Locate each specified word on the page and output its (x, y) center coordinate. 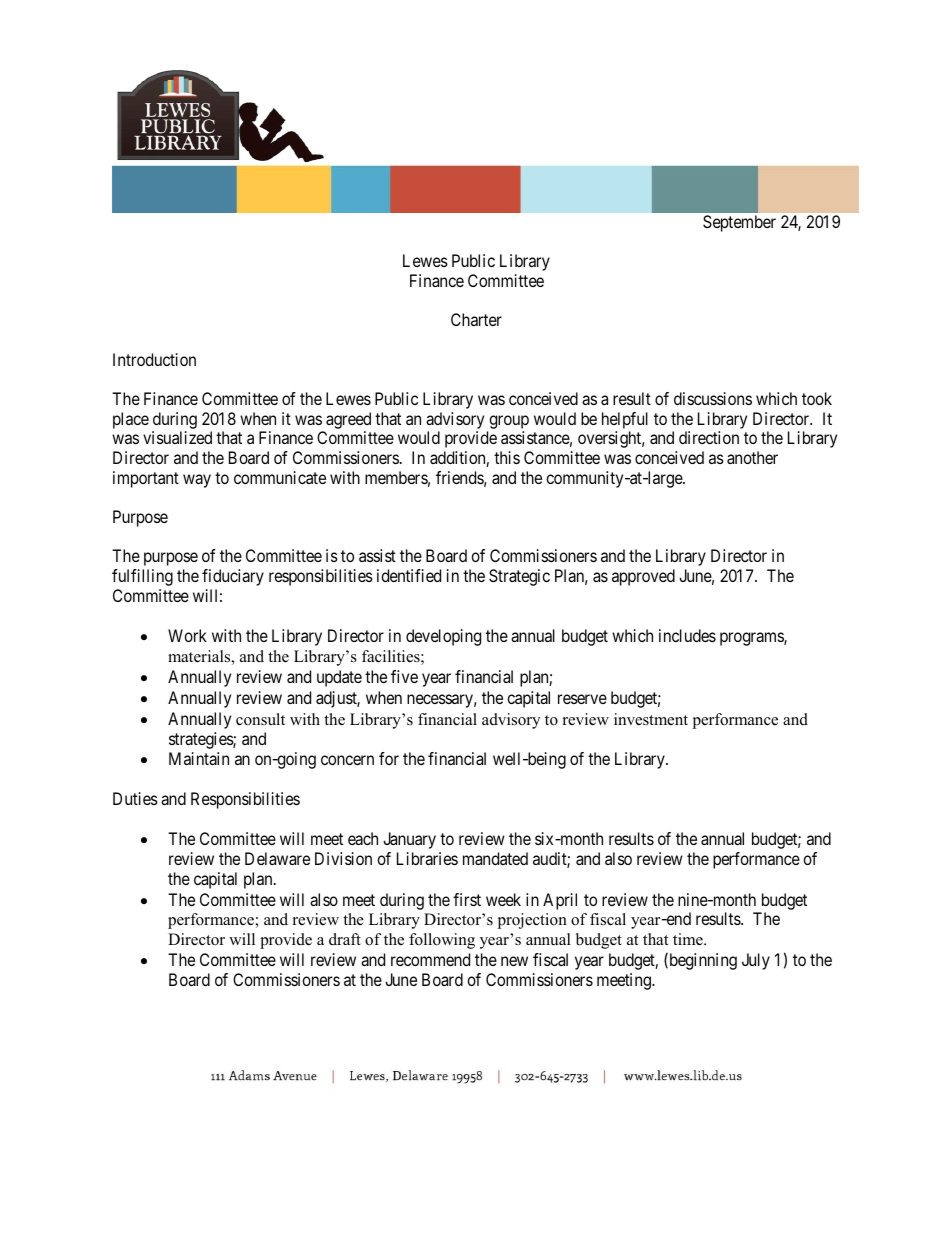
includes (687, 635)
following (442, 941)
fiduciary (233, 577)
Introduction (154, 359)
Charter (476, 319)
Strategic (519, 577)
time (689, 939)
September (739, 223)
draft (345, 939)
